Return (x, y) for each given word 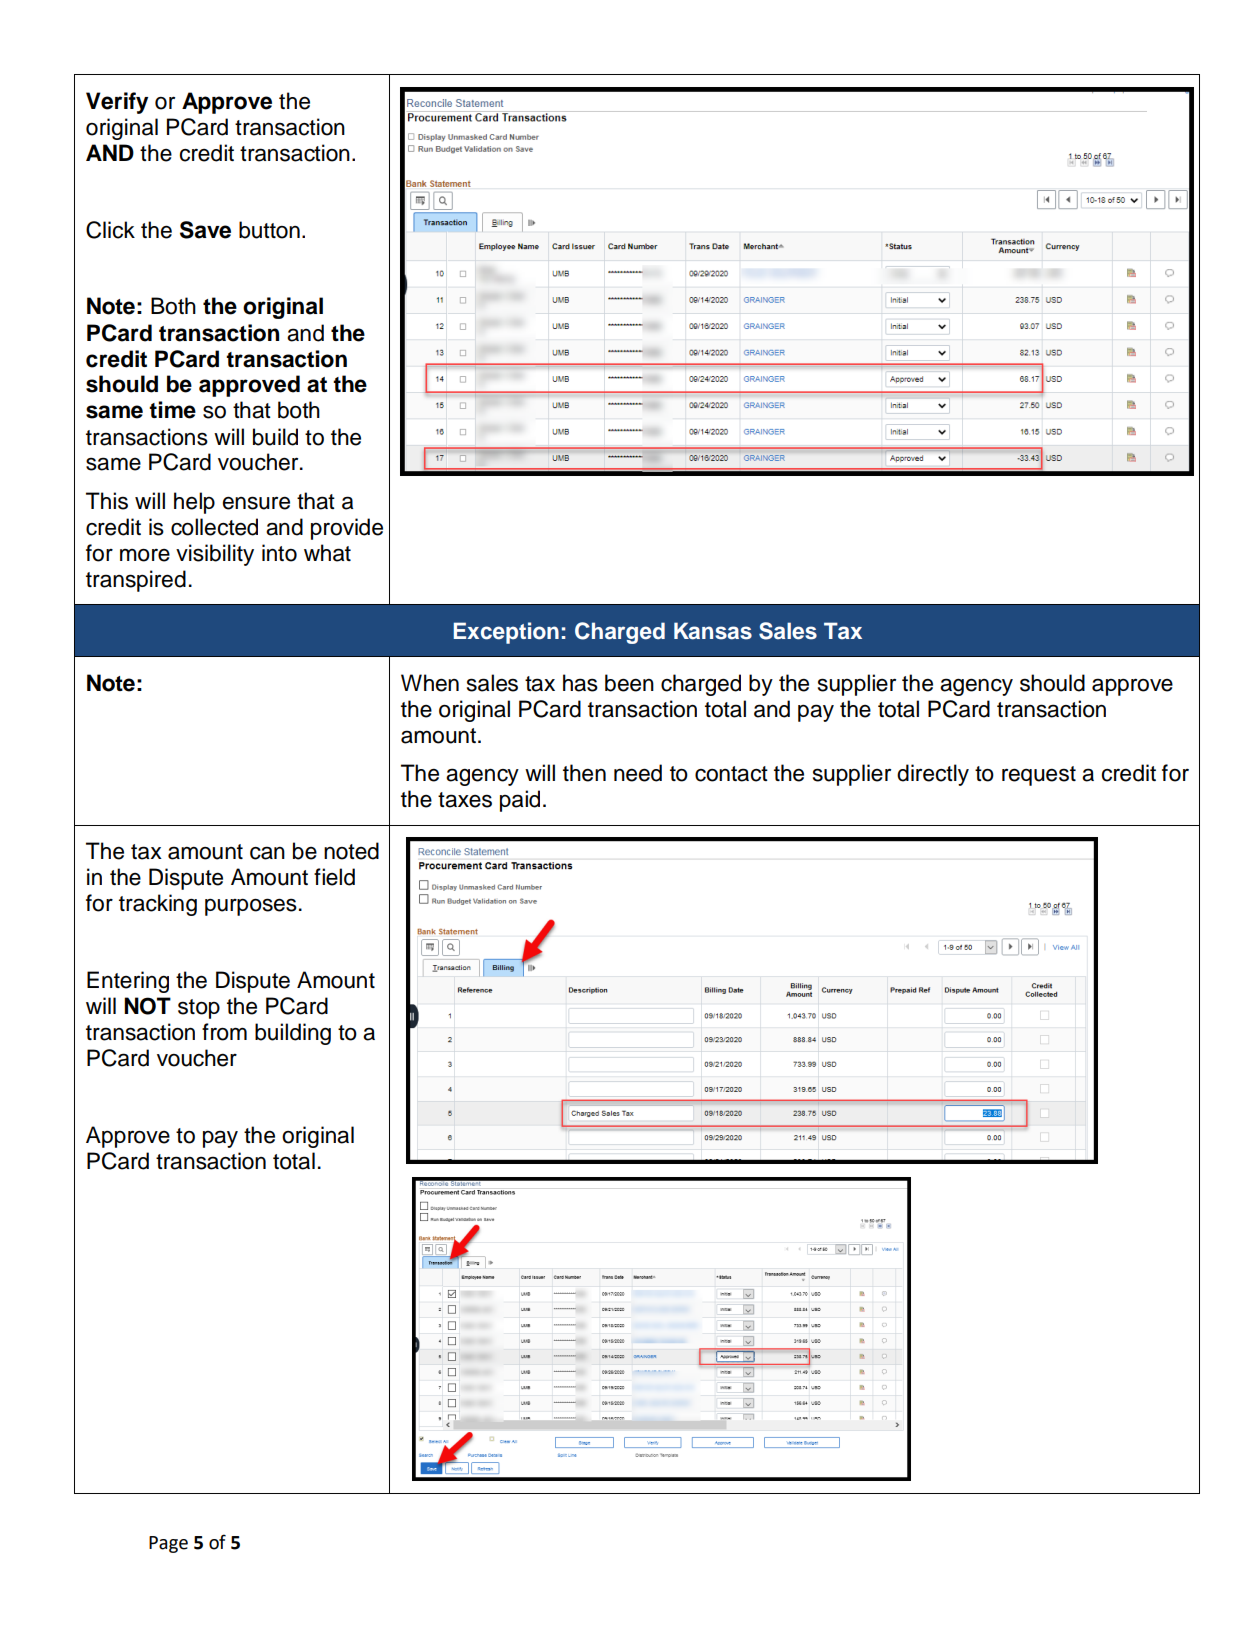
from (224, 1032)
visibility (215, 555)
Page (168, 1544)
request (1039, 776)
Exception (506, 633)
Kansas (713, 631)
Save (205, 230)
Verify (117, 103)
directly (933, 775)
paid (520, 801)
